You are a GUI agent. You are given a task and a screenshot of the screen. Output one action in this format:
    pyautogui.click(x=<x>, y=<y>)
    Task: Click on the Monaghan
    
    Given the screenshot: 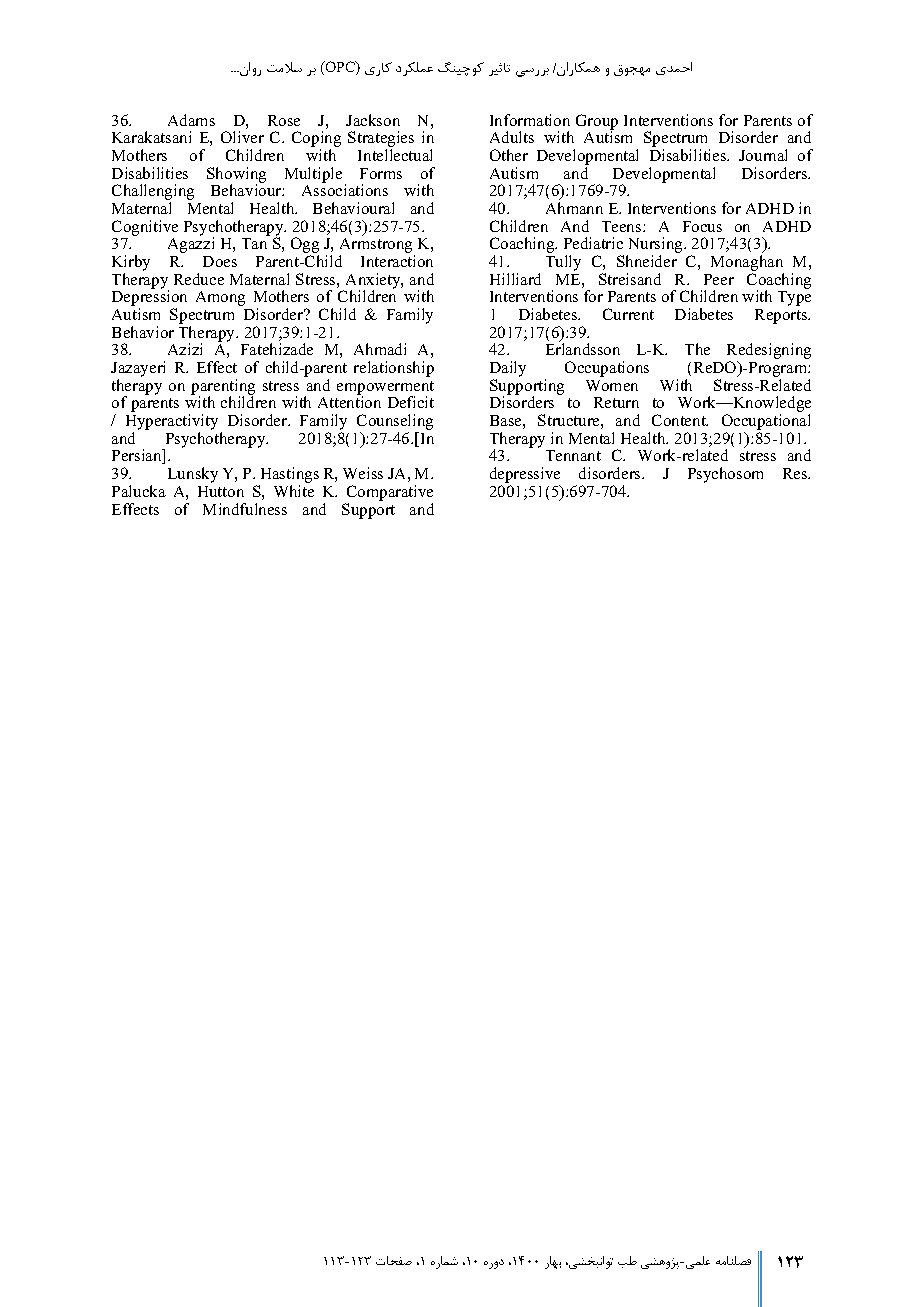 What is the action you would take?
    pyautogui.click(x=747, y=264)
